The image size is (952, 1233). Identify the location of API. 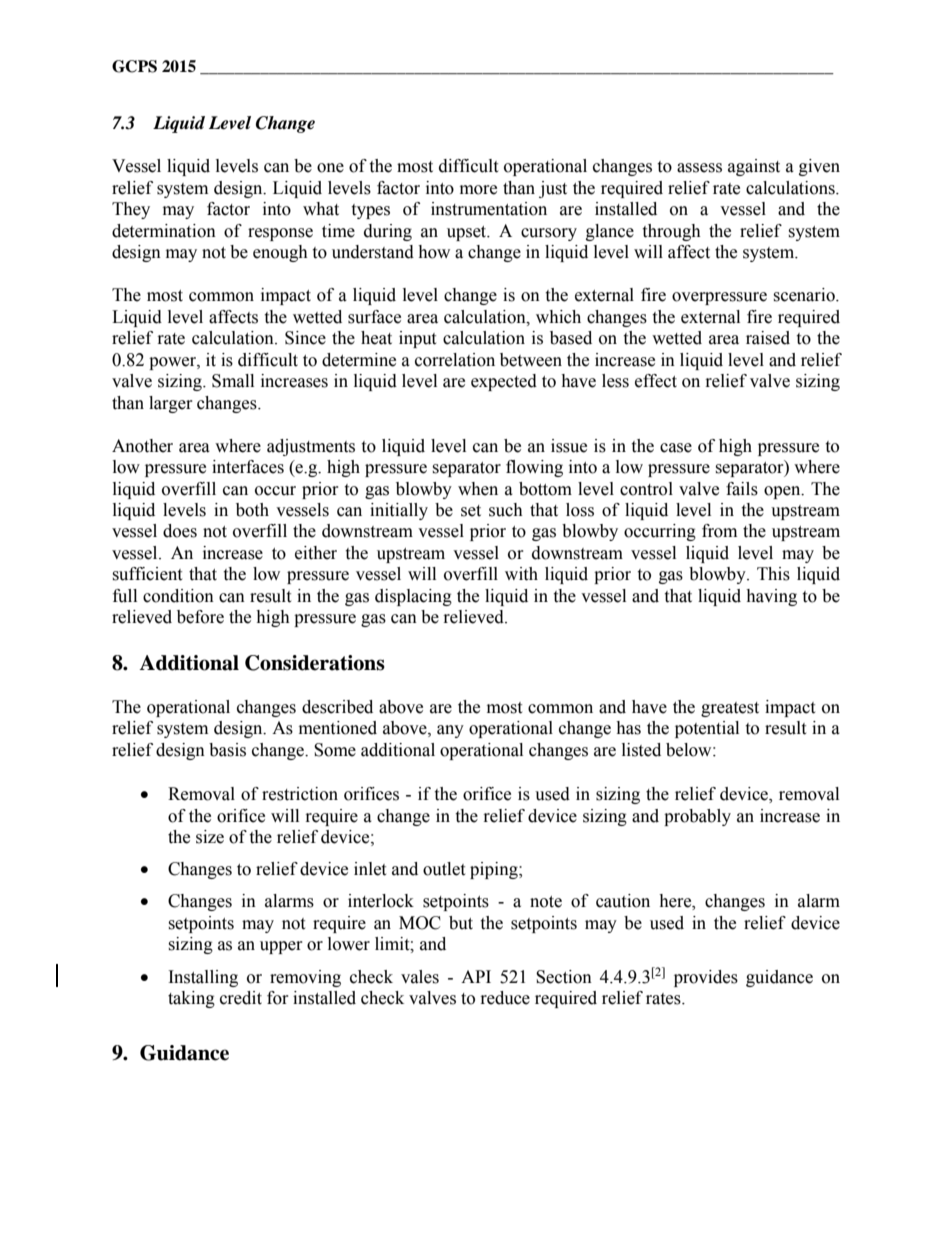
(476, 976).
